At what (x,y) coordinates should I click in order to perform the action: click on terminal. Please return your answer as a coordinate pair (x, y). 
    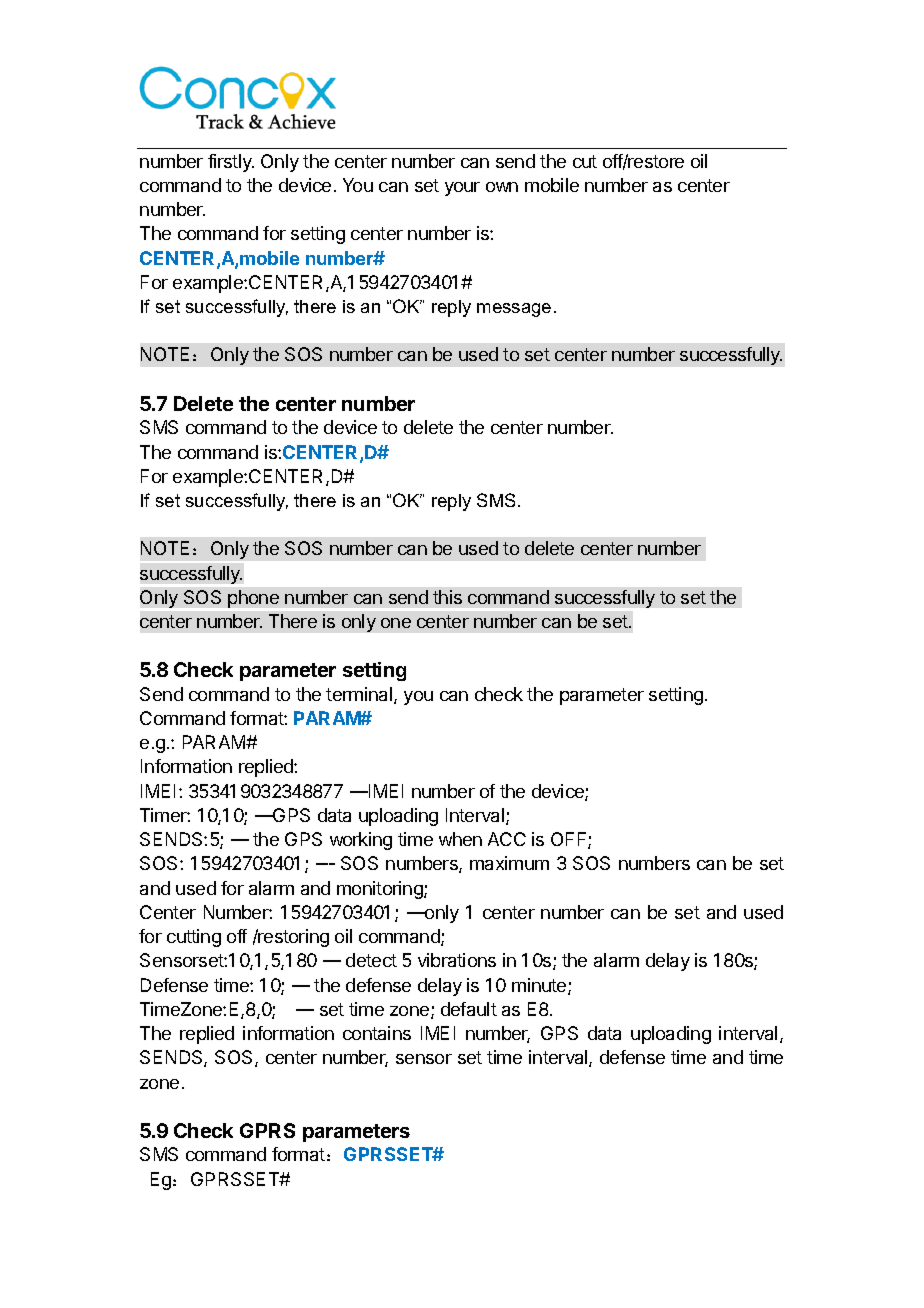
    Looking at the image, I should click on (360, 695).
